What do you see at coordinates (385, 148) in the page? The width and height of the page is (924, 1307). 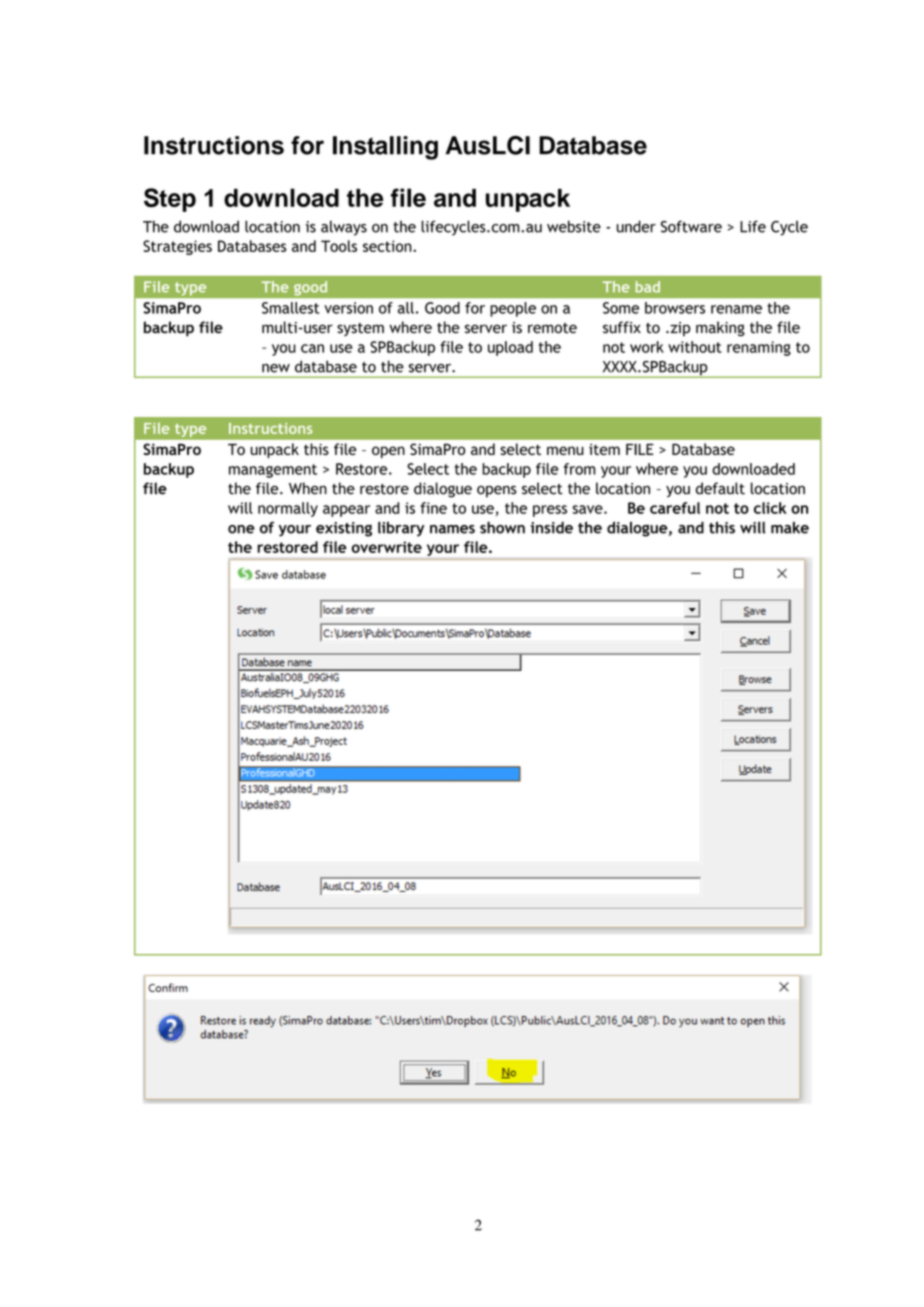 I see `Installing` at bounding box center [385, 148].
